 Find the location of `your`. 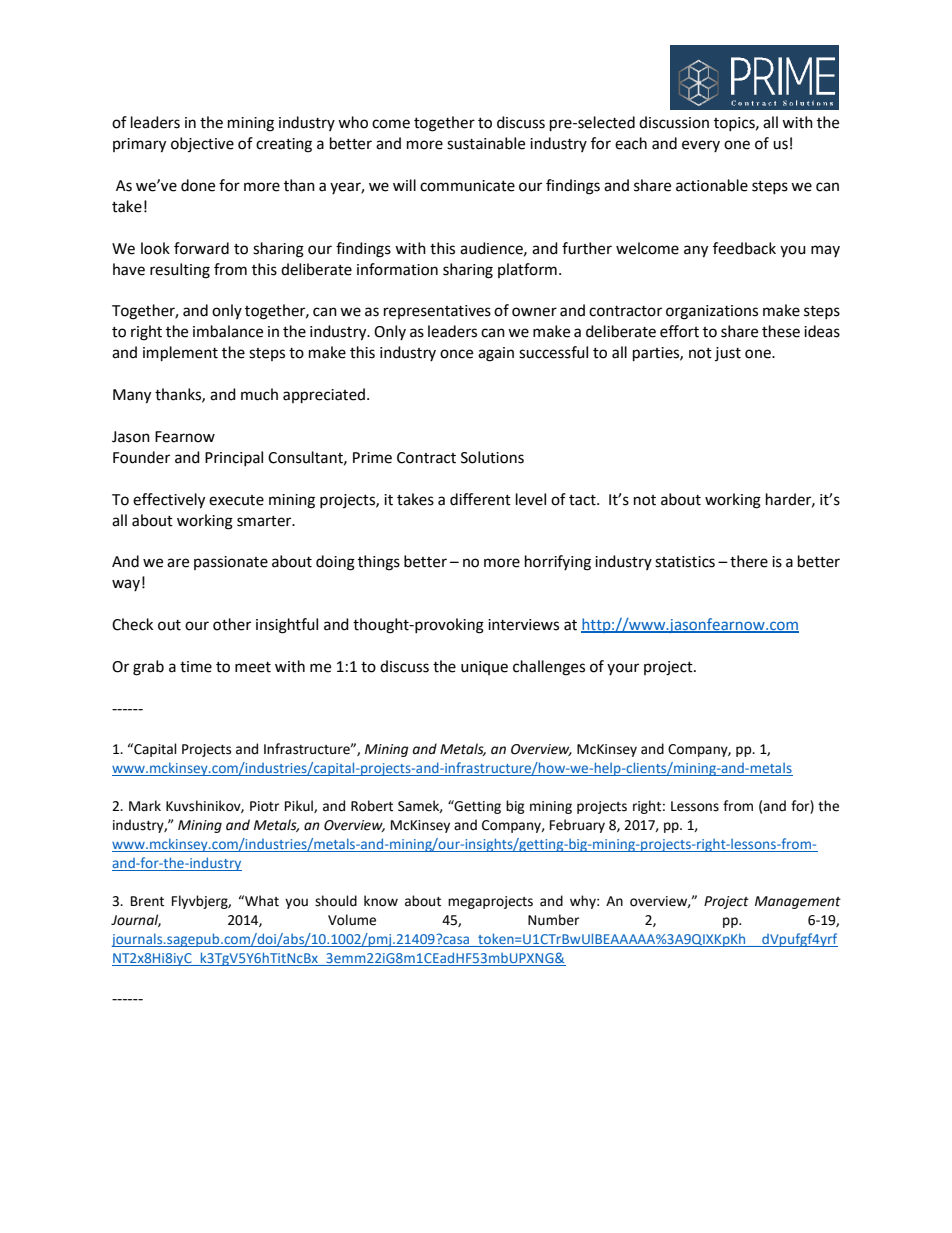

your is located at coordinates (623, 669).
